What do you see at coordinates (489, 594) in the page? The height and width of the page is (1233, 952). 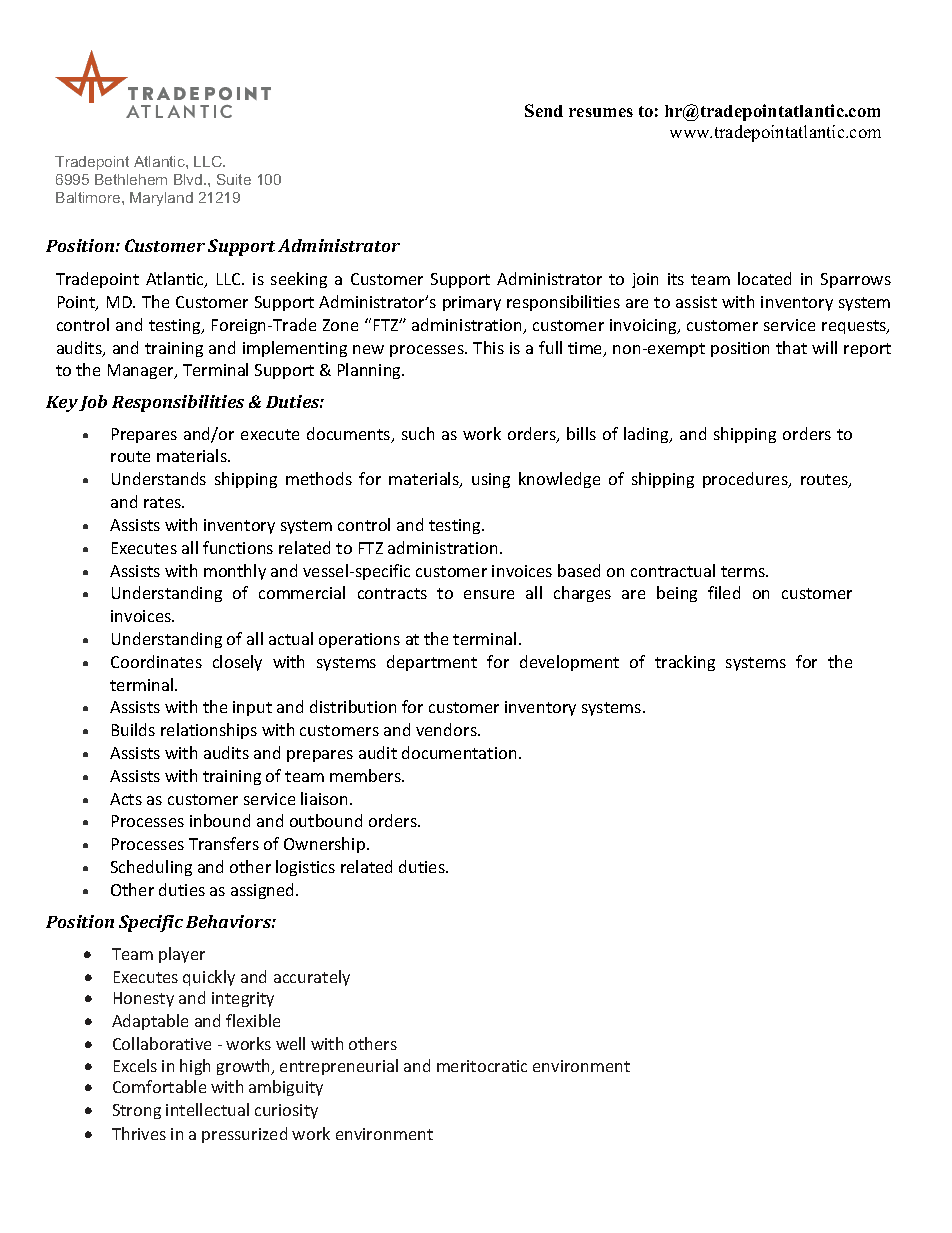 I see `ensure` at bounding box center [489, 594].
